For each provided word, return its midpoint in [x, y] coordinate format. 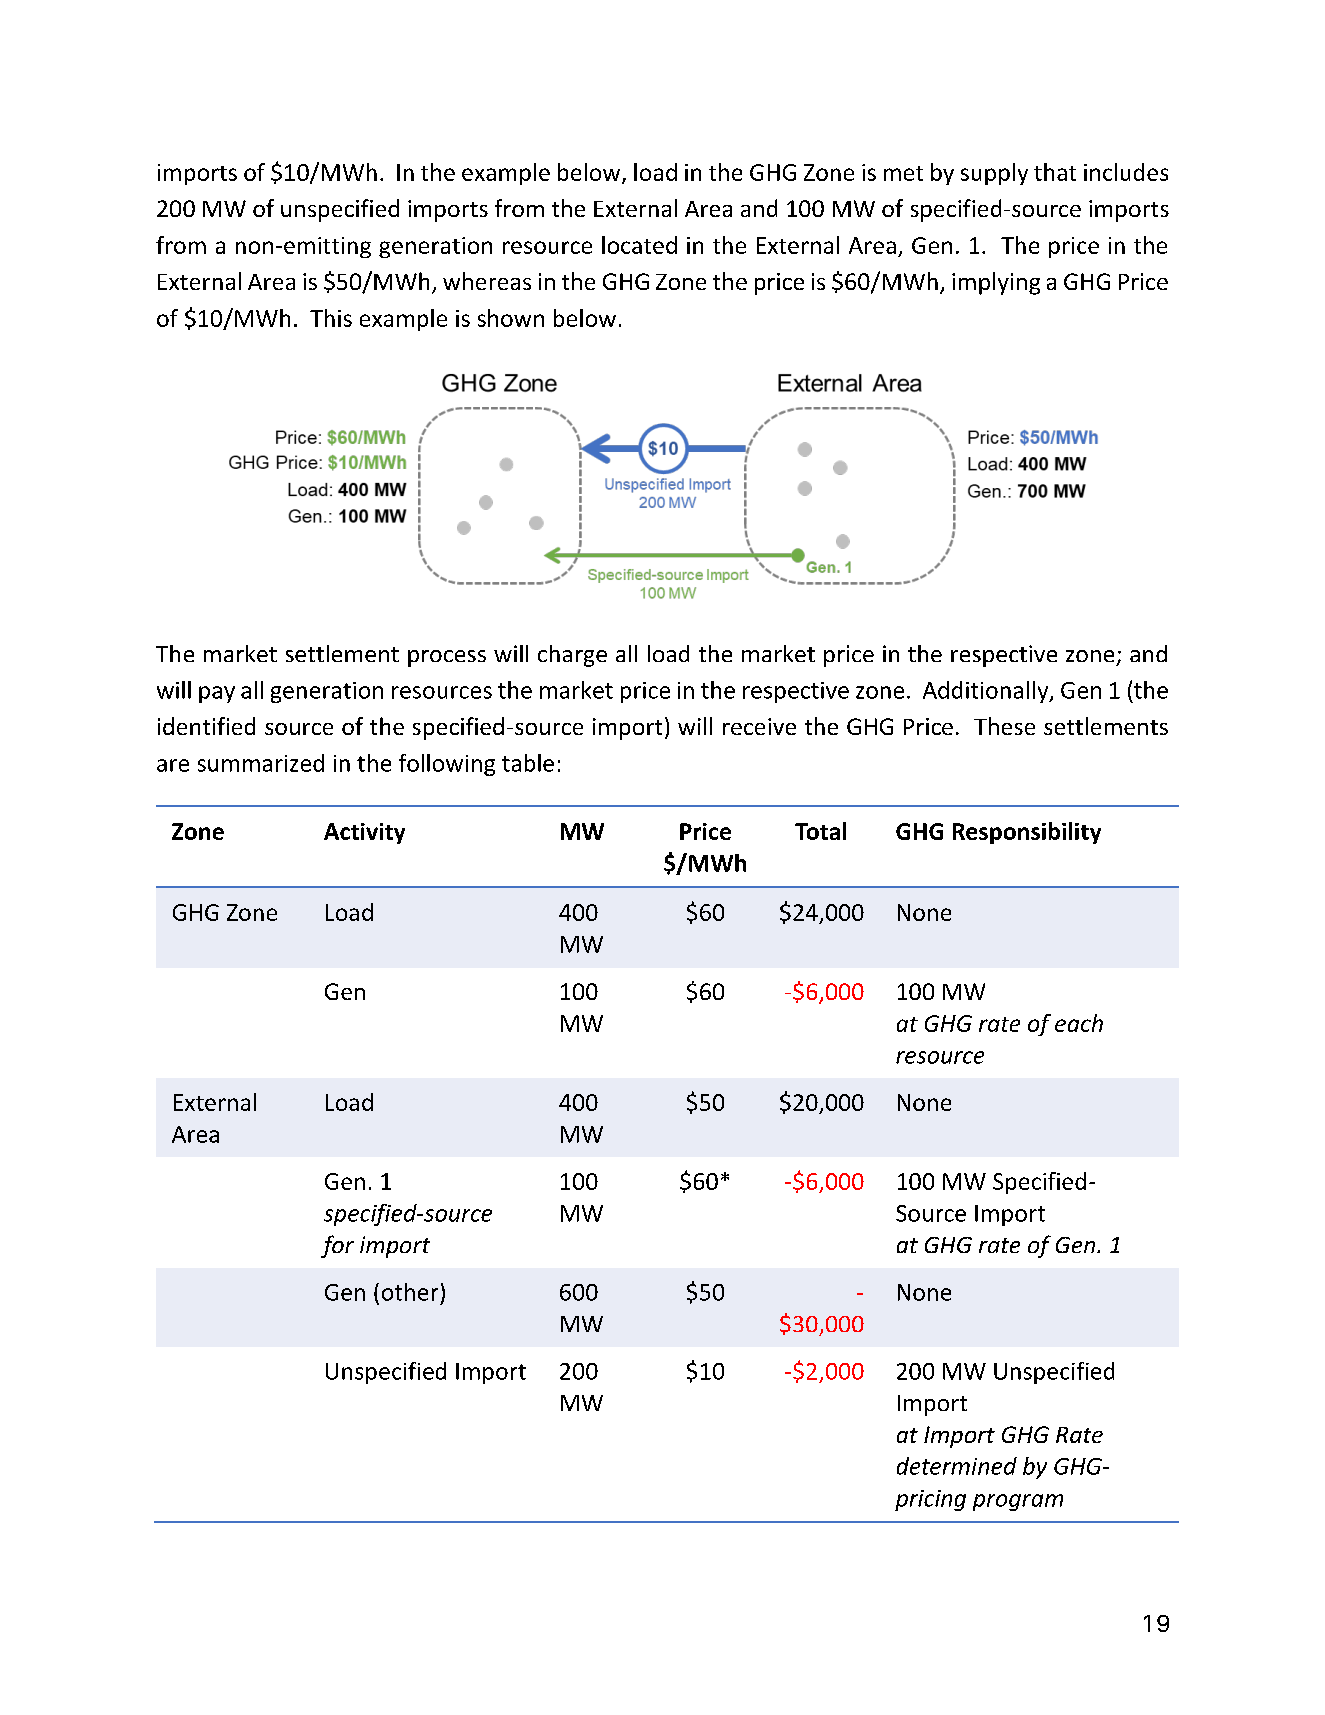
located [639, 245]
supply [994, 174]
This [331, 318]
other [410, 1292]
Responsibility [1027, 833]
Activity [364, 833]
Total [820, 831]
